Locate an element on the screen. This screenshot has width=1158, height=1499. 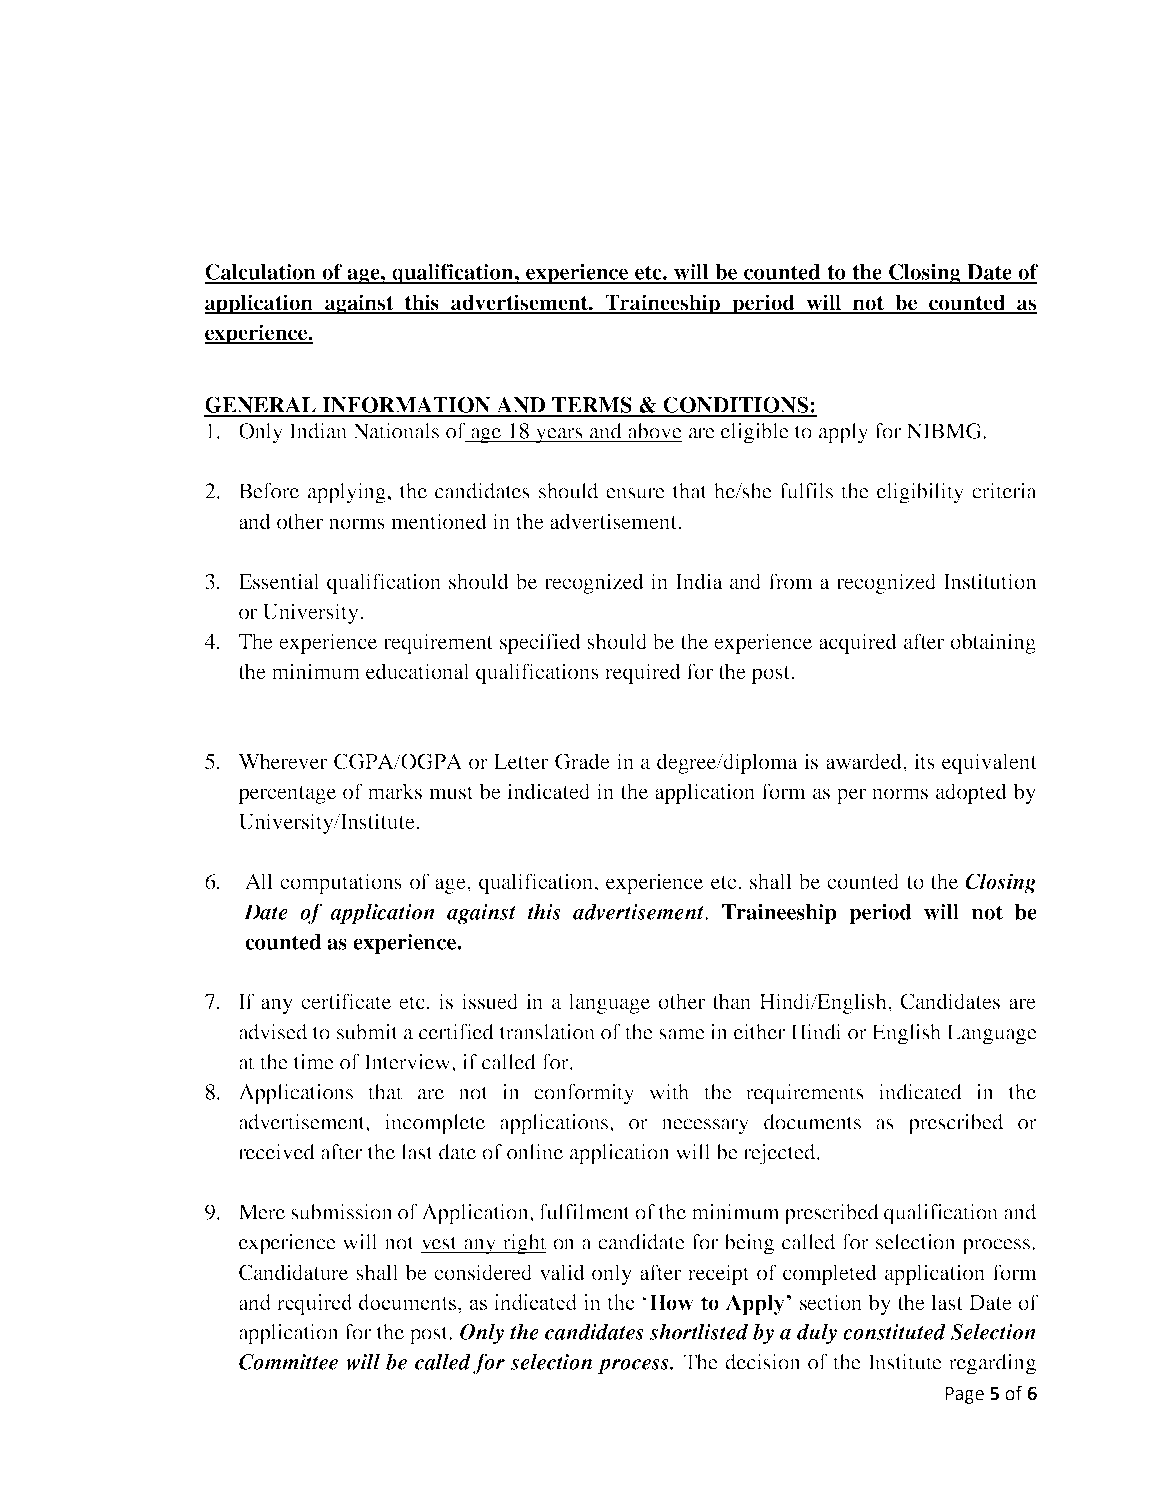
same is located at coordinates (682, 1034).
